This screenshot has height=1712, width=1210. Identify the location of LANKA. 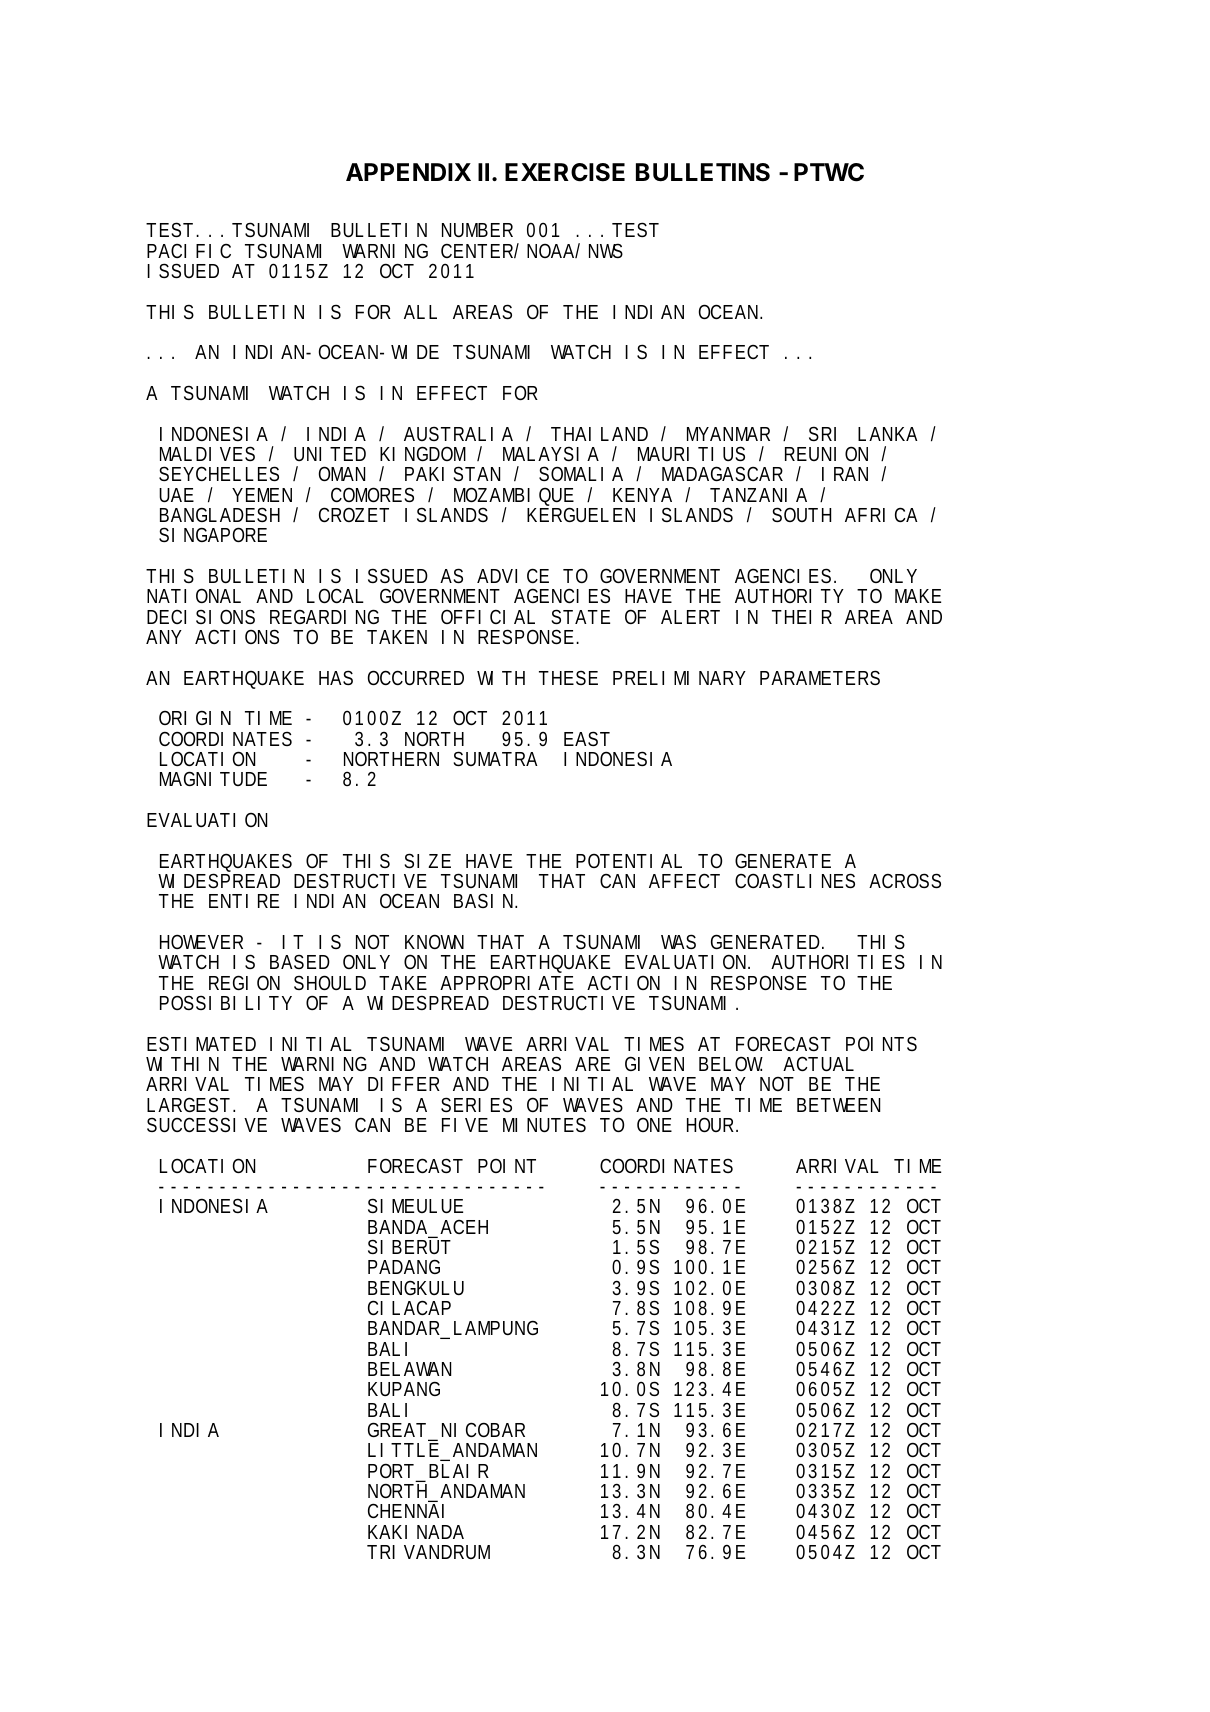
(888, 434).
